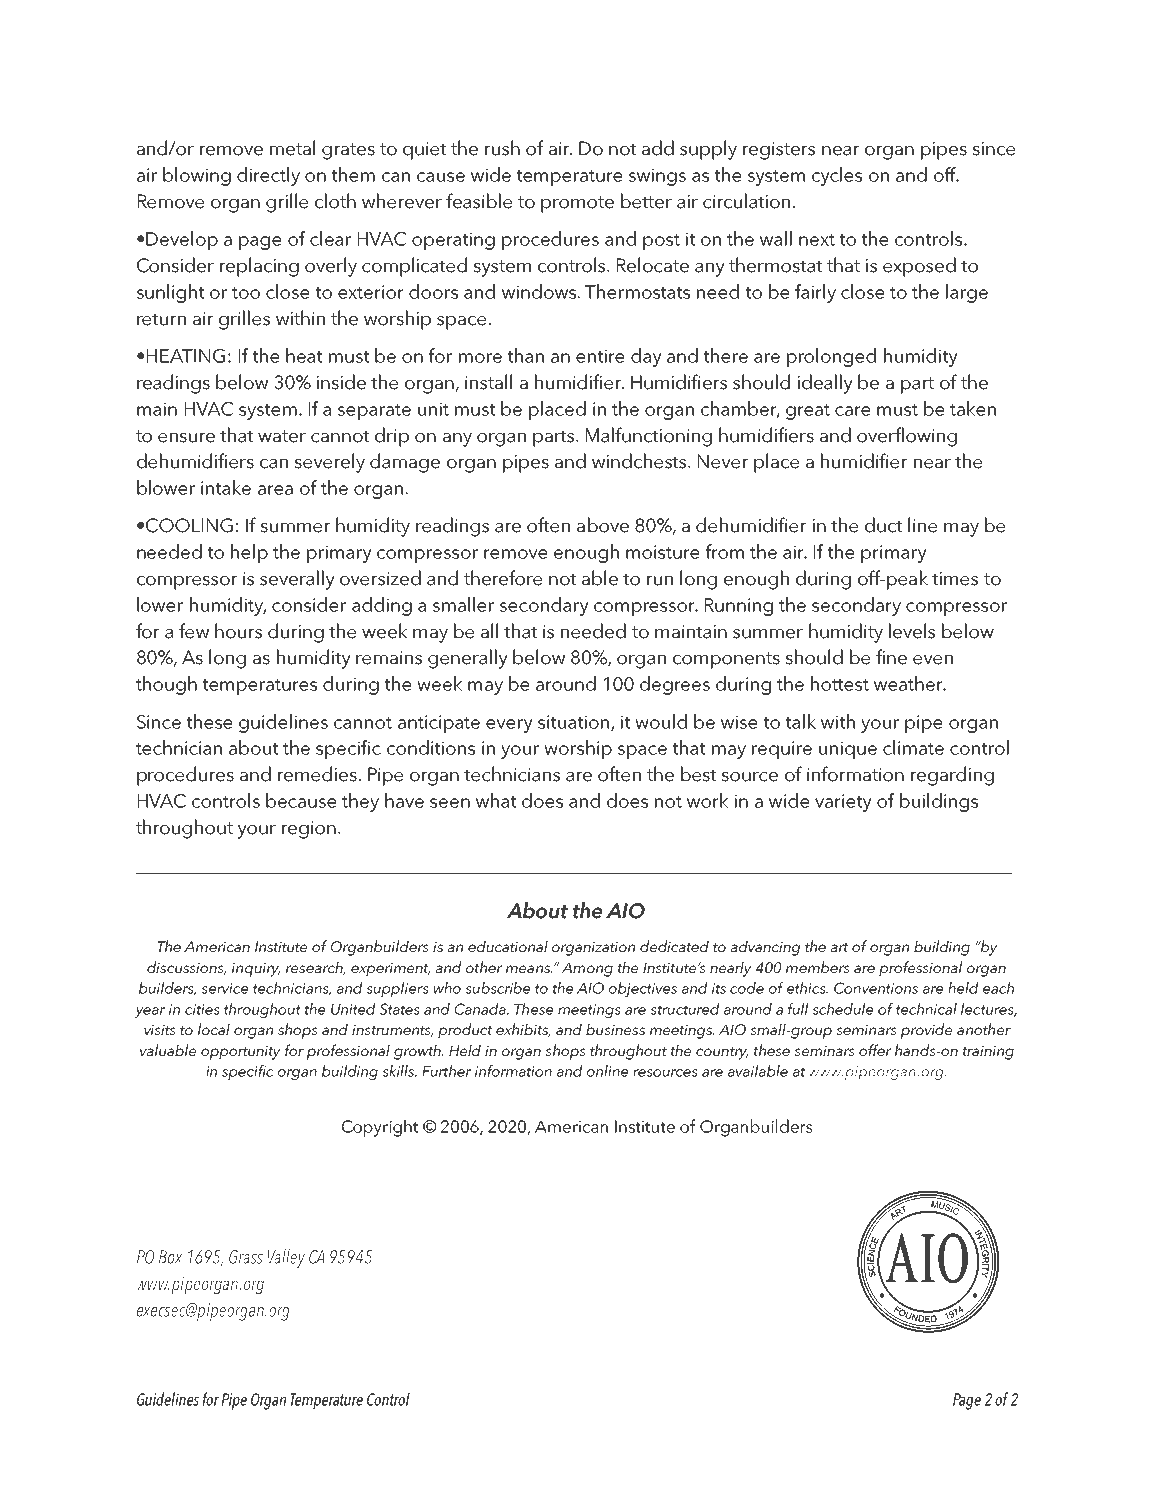 The image size is (1154, 1493). Describe the element at coordinates (840, 683) in the image. I see `hottest` at that location.
